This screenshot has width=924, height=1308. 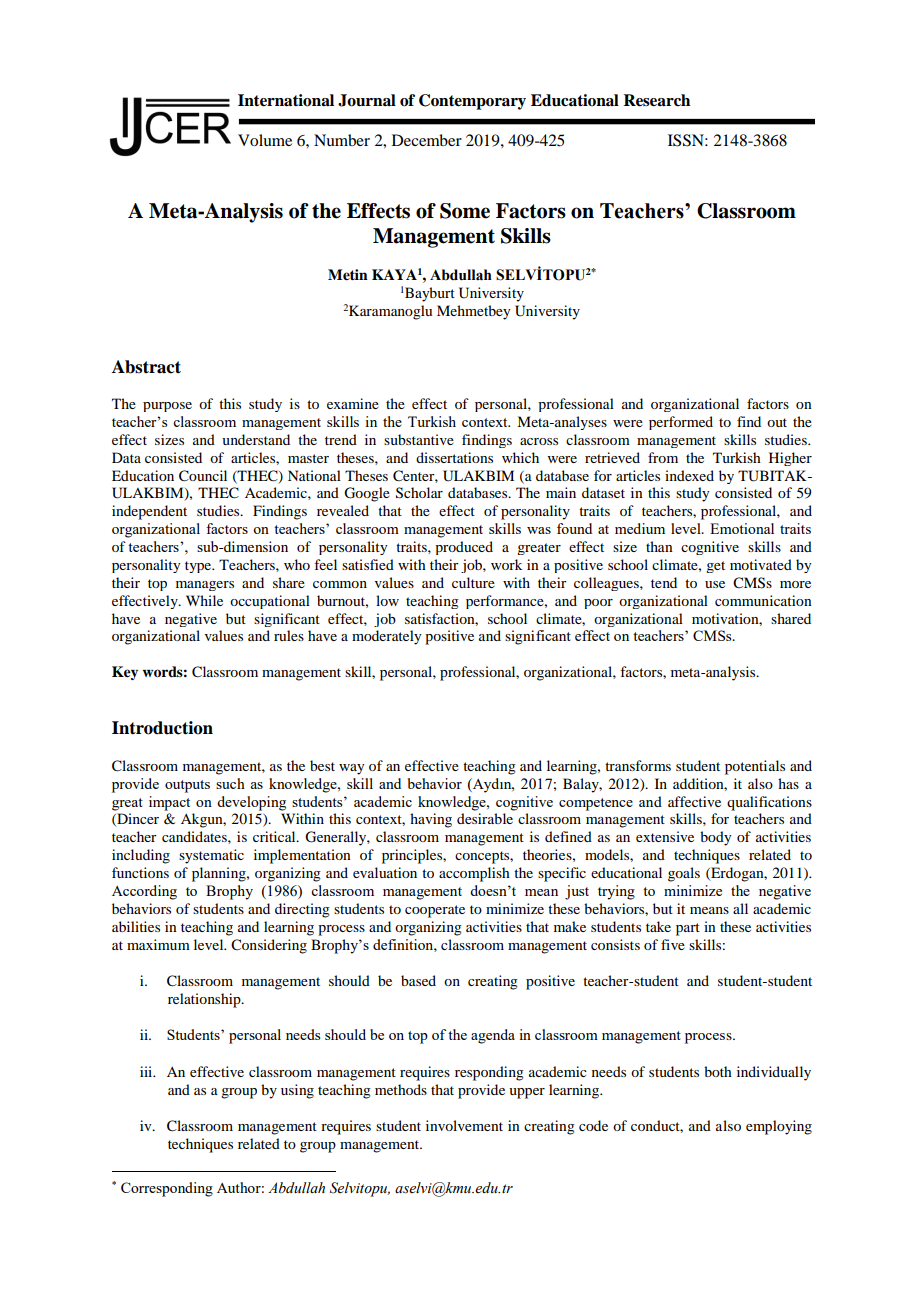 What do you see at coordinates (715, 584) in the screenshot?
I see `use` at bounding box center [715, 584].
